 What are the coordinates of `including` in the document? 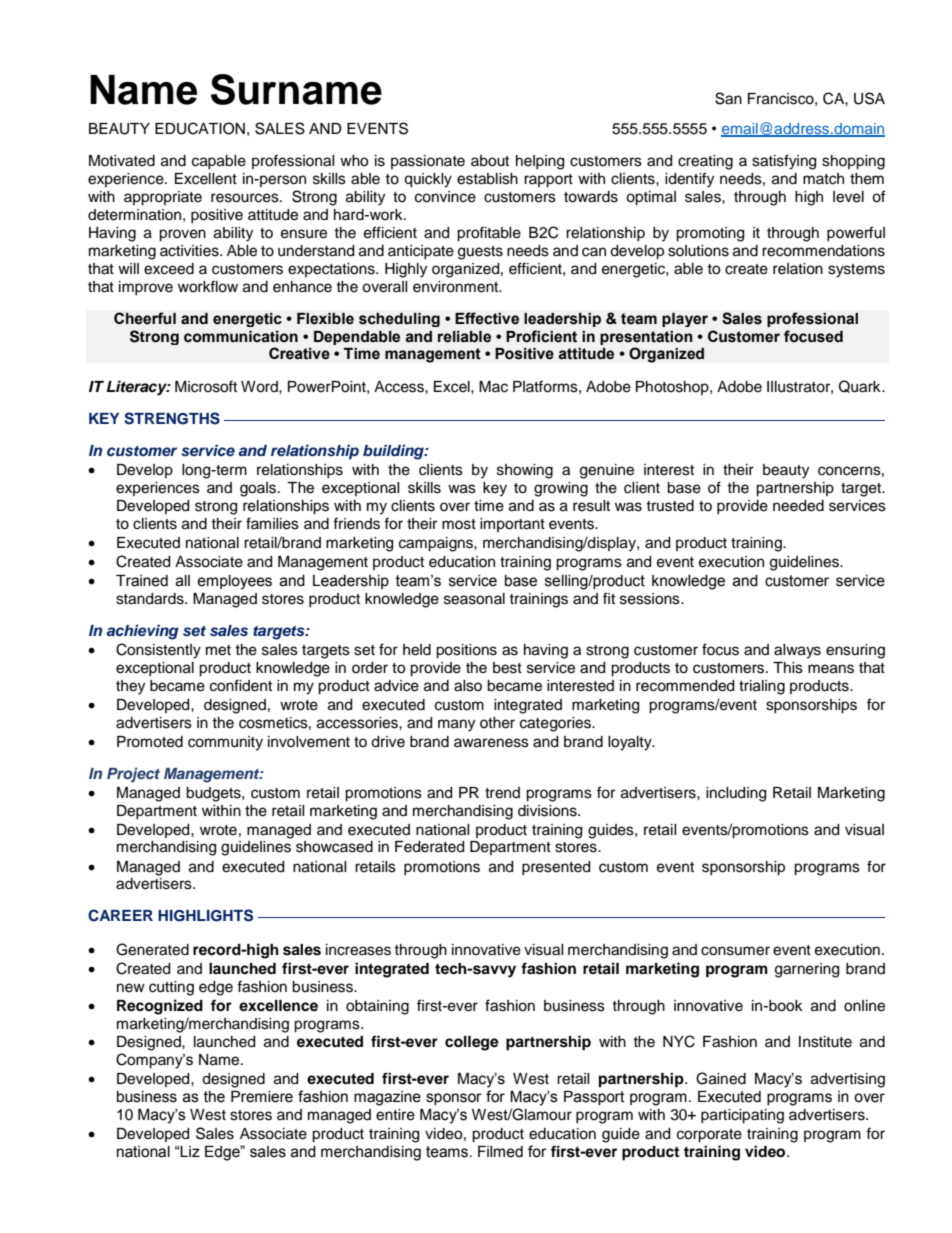 It's located at (736, 794).
